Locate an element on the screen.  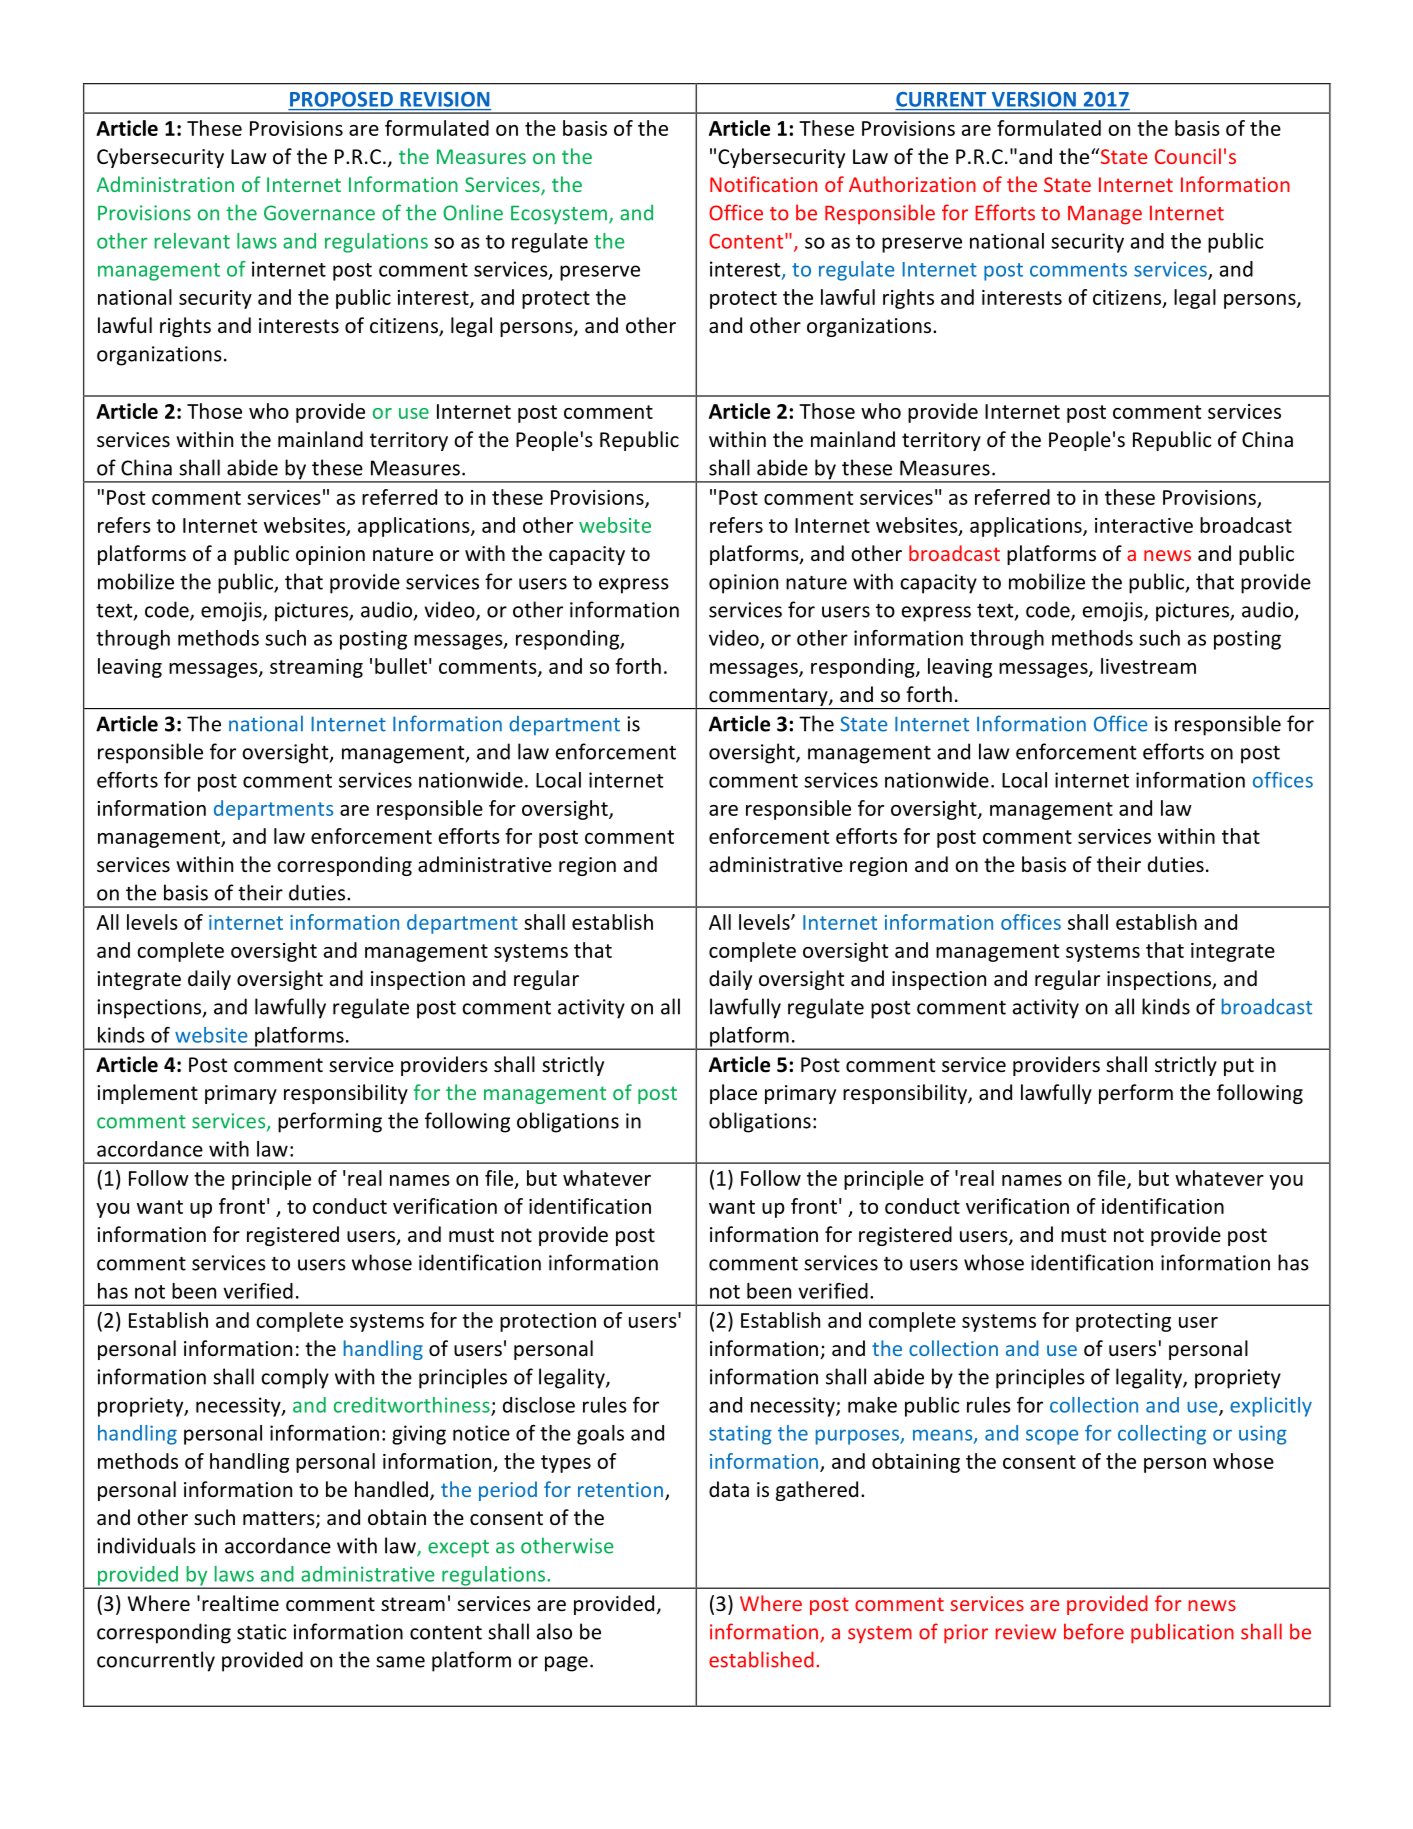
put is located at coordinates (1239, 1067).
